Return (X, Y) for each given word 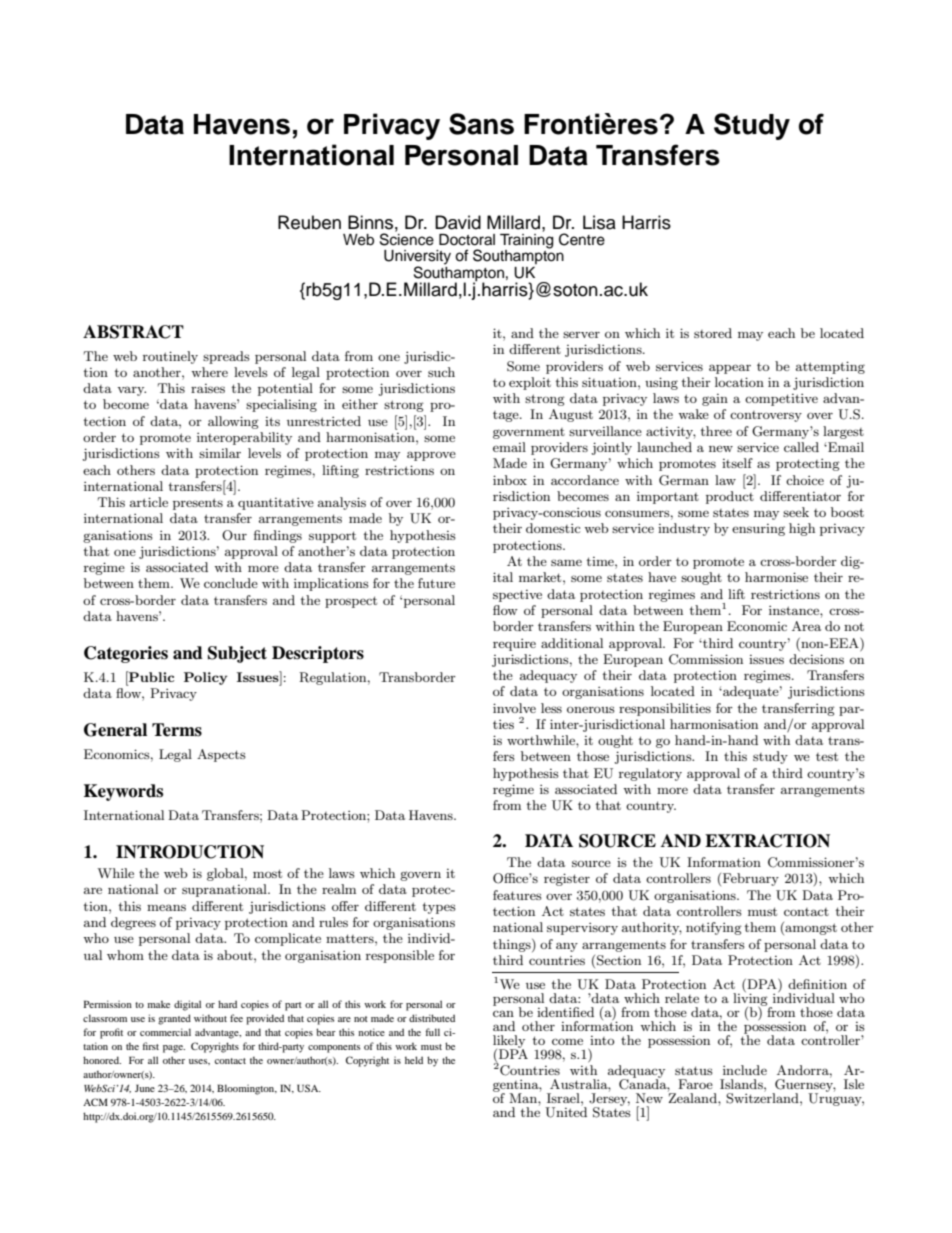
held (414, 1060)
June (145, 1088)
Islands (742, 1084)
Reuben (309, 222)
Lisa (599, 222)
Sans (481, 124)
